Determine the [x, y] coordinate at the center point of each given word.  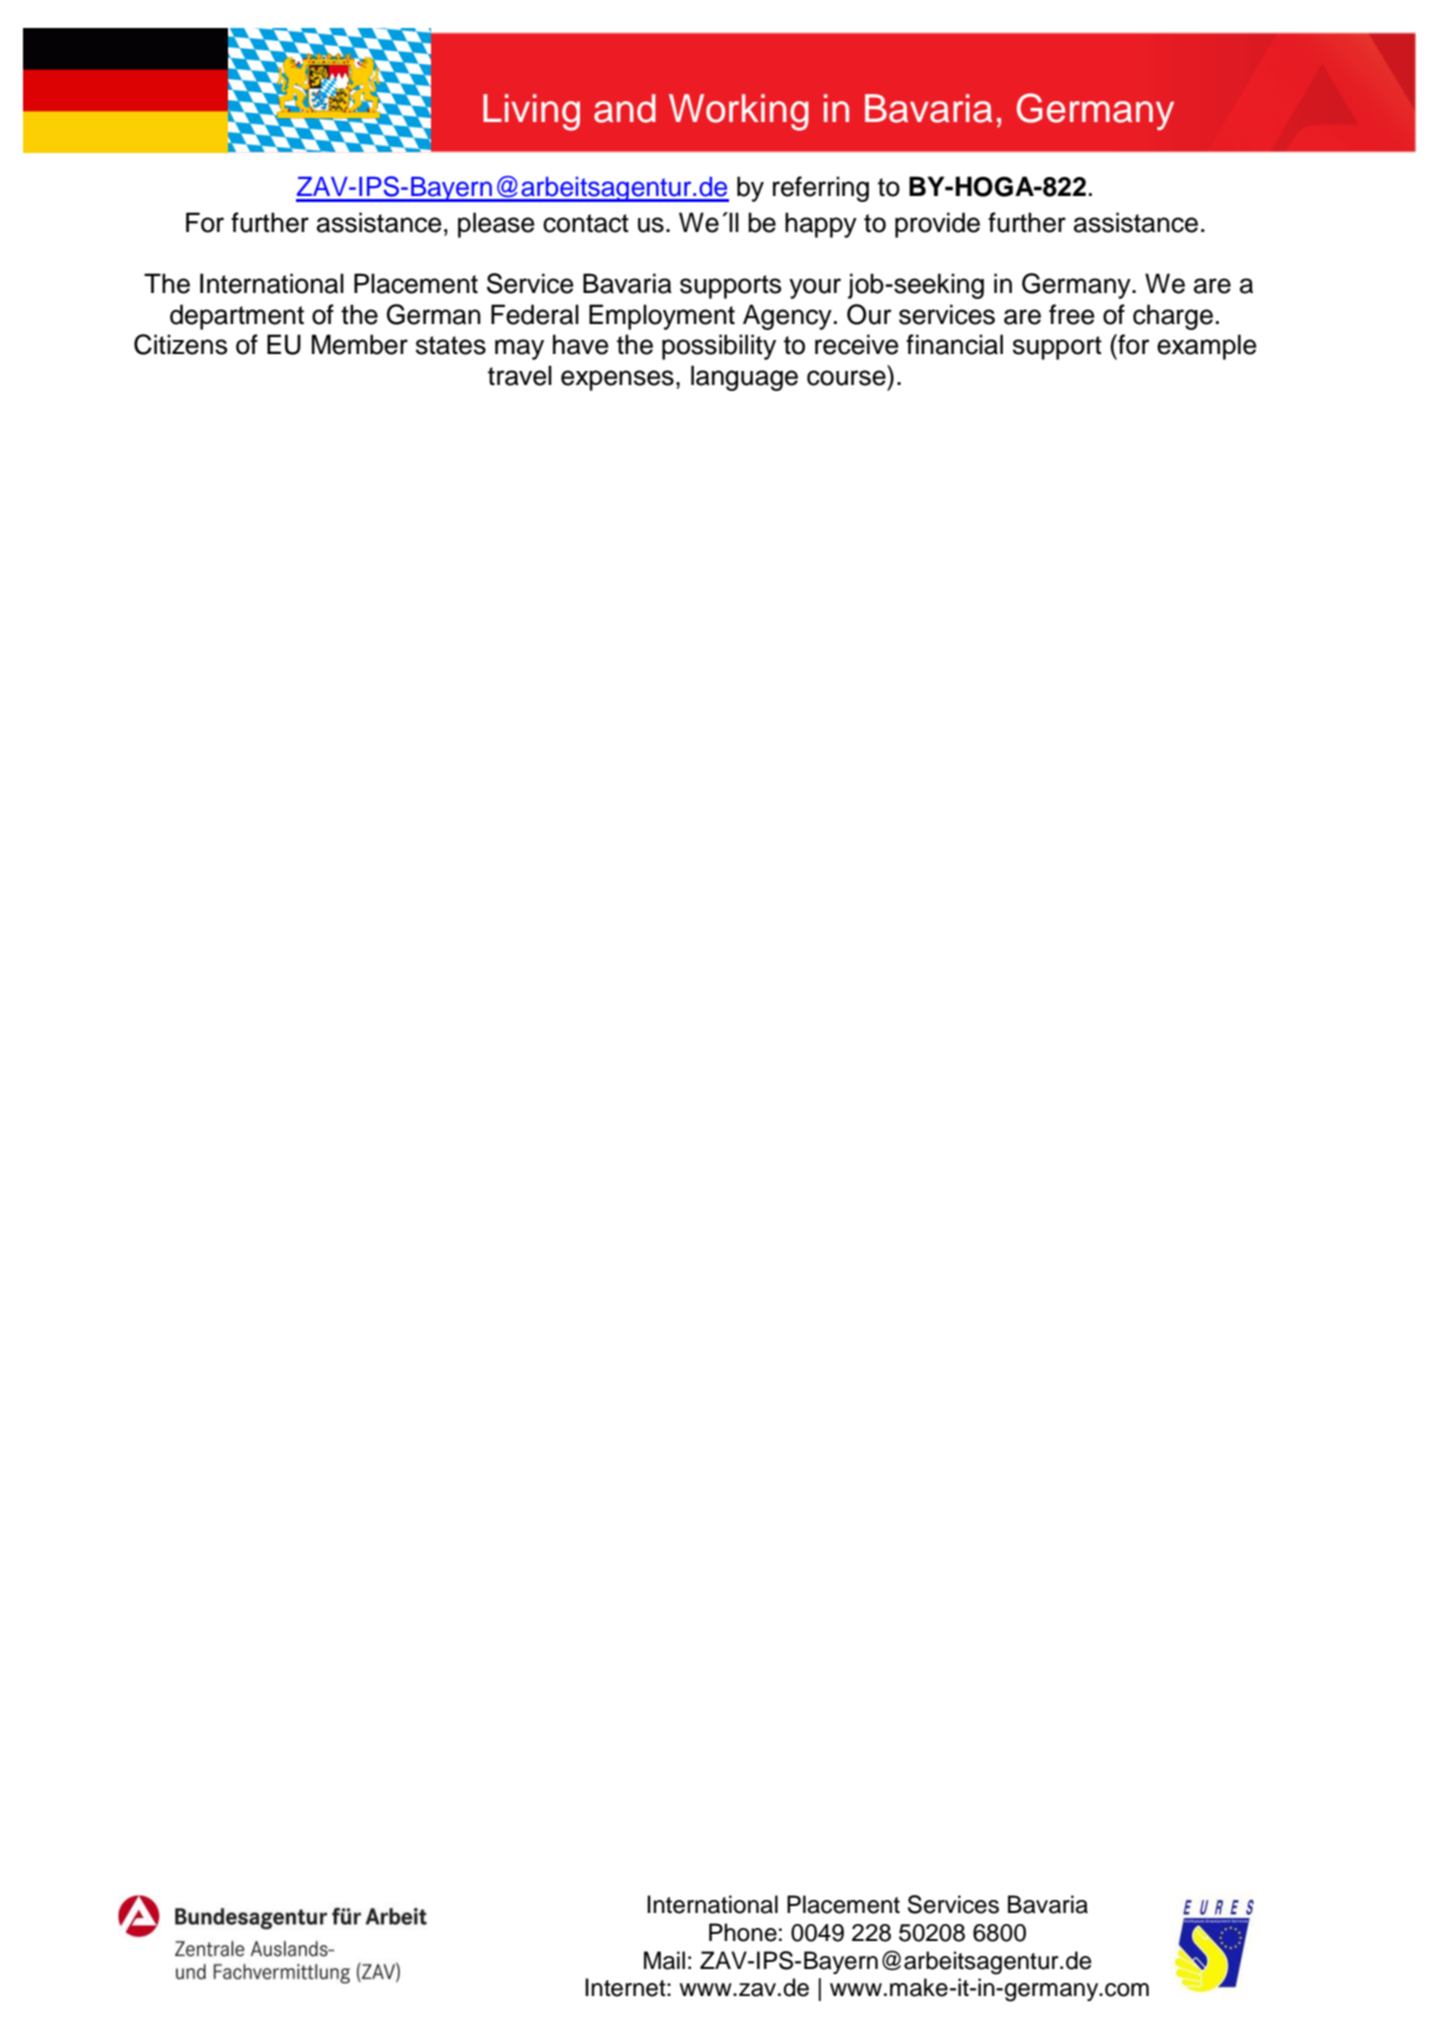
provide [937, 225]
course [846, 378]
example [1207, 347]
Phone [743, 1932]
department [237, 317]
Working [739, 112]
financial [954, 344]
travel [520, 375]
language [744, 378]
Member [360, 344]
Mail [664, 1960]
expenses [617, 380]
